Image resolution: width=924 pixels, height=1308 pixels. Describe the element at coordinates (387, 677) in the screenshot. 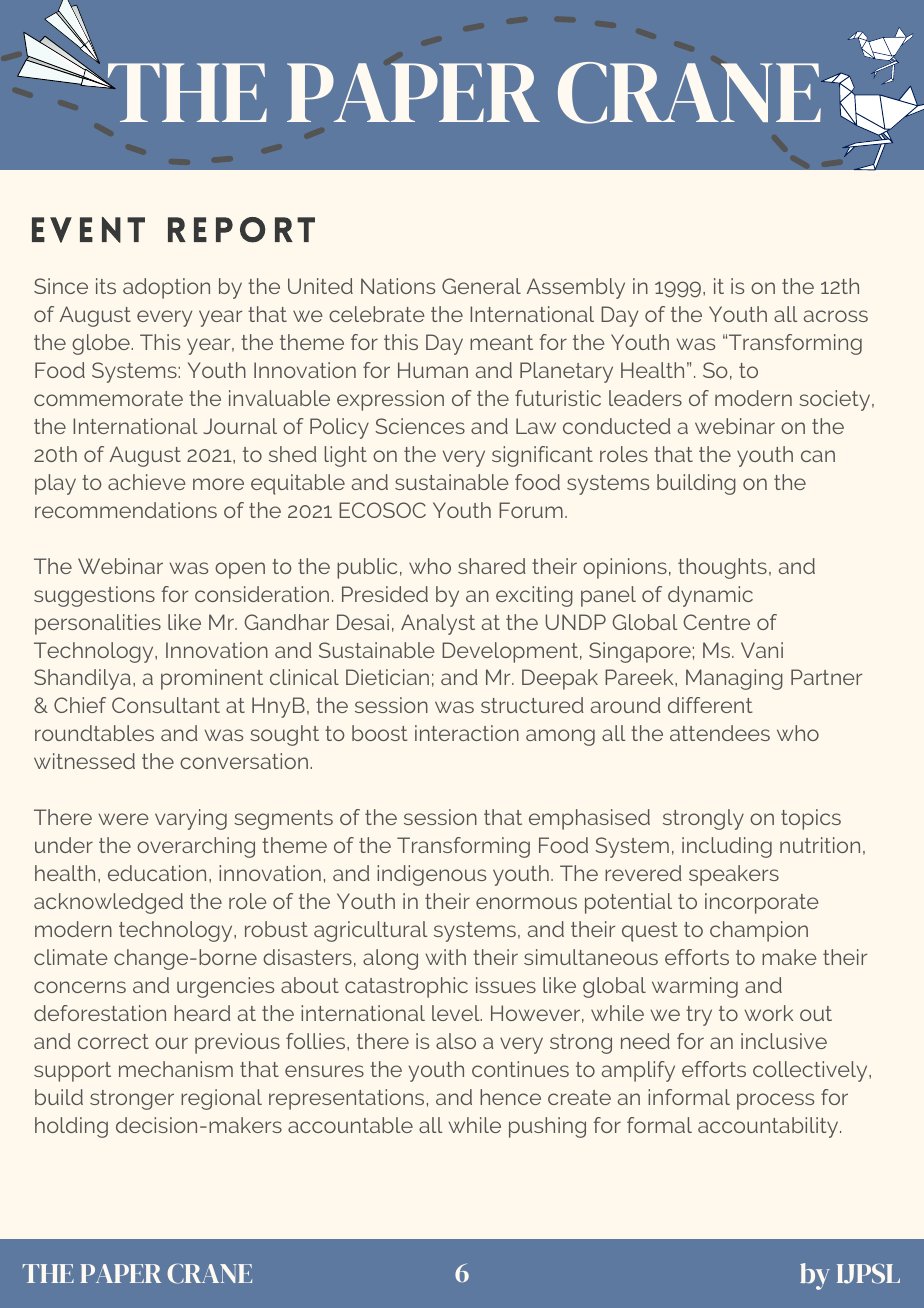

I see `Dietician` at that location.
